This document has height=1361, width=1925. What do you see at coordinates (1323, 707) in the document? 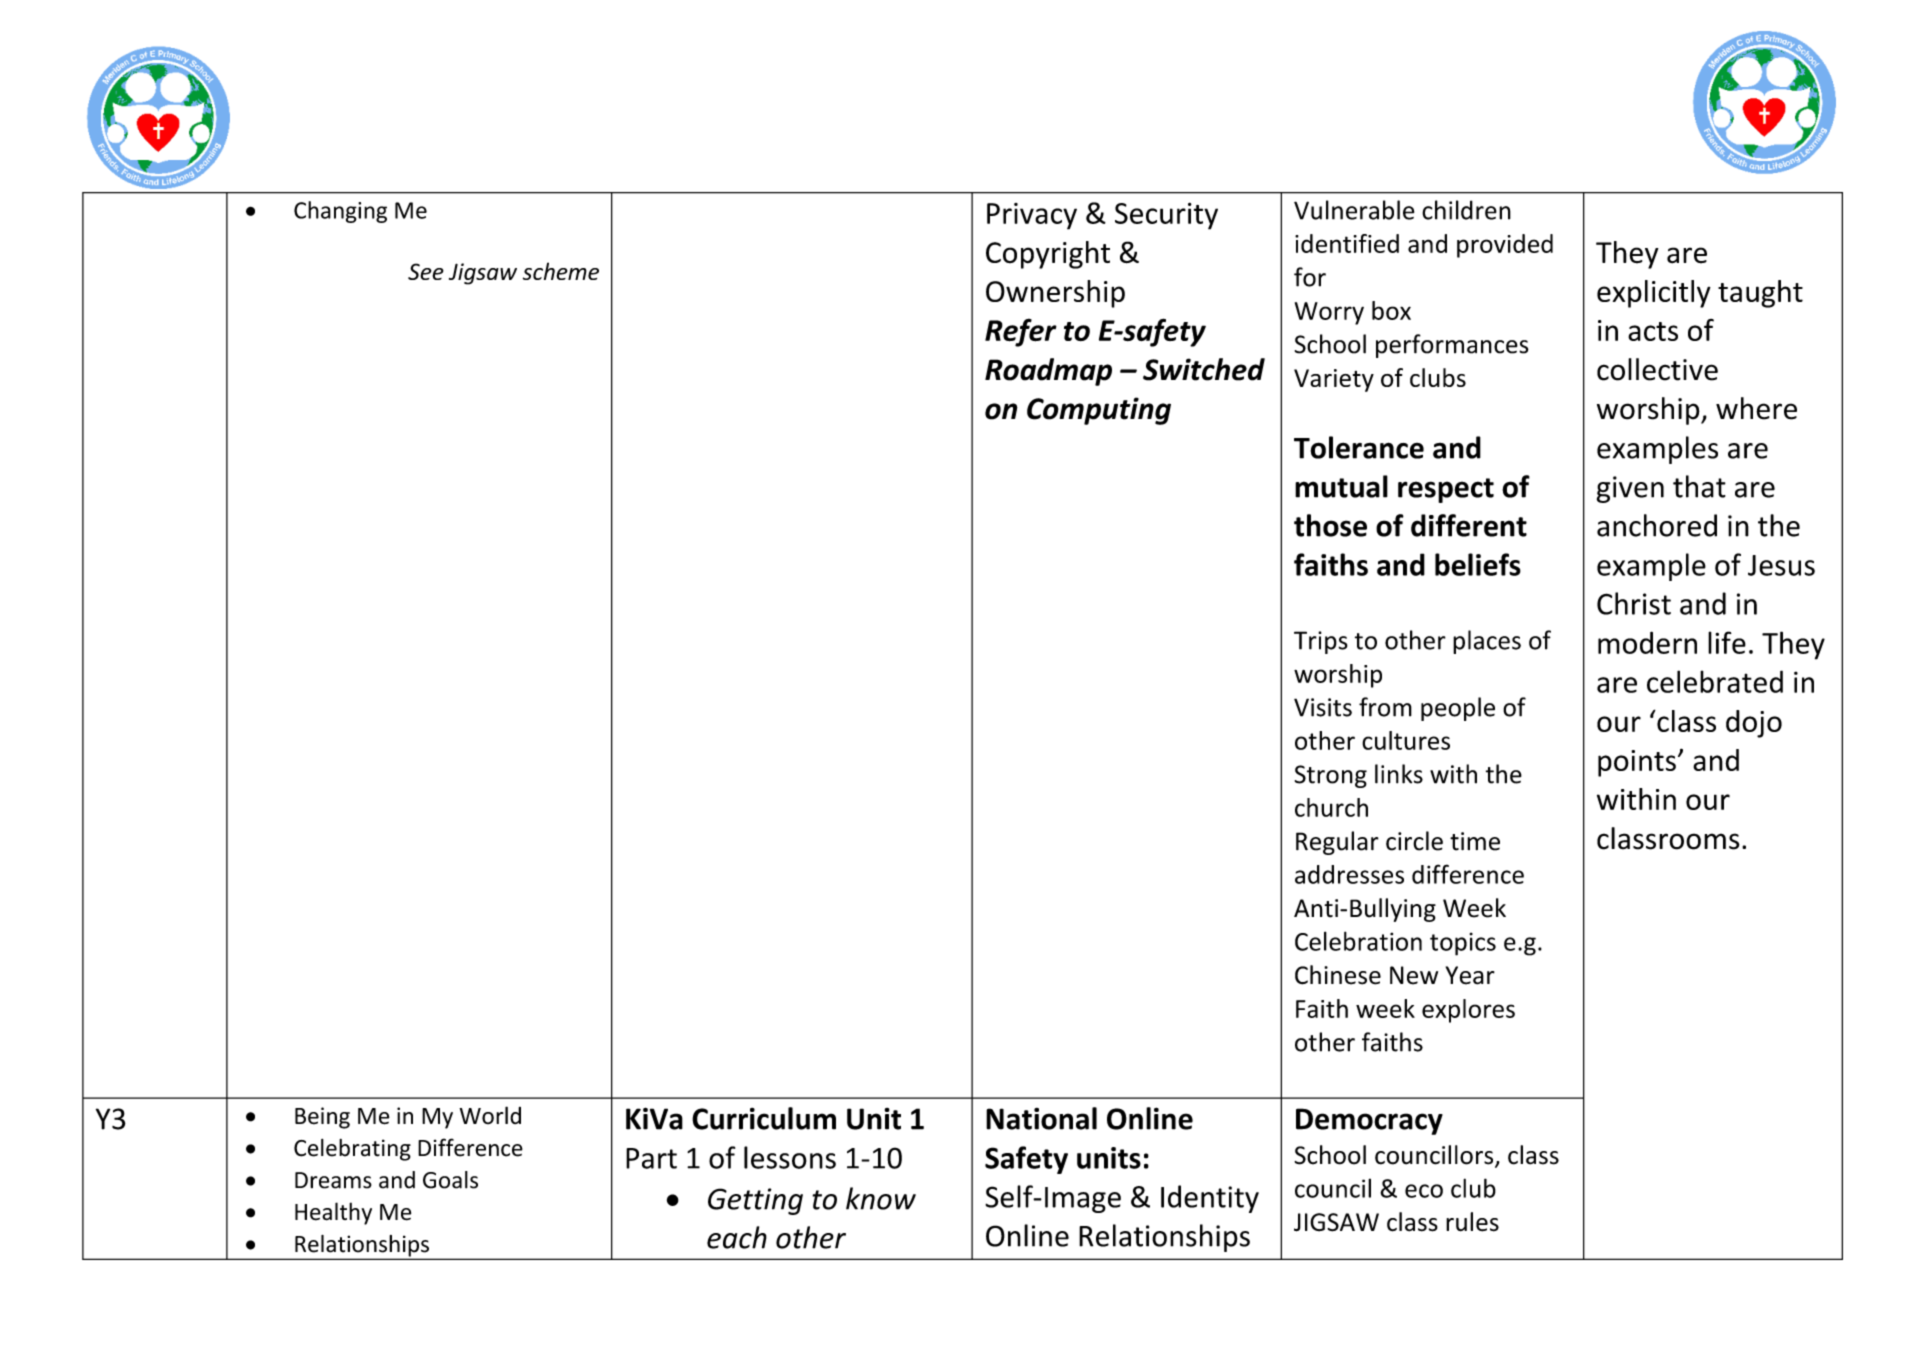
I see `Visits` at bounding box center [1323, 707].
